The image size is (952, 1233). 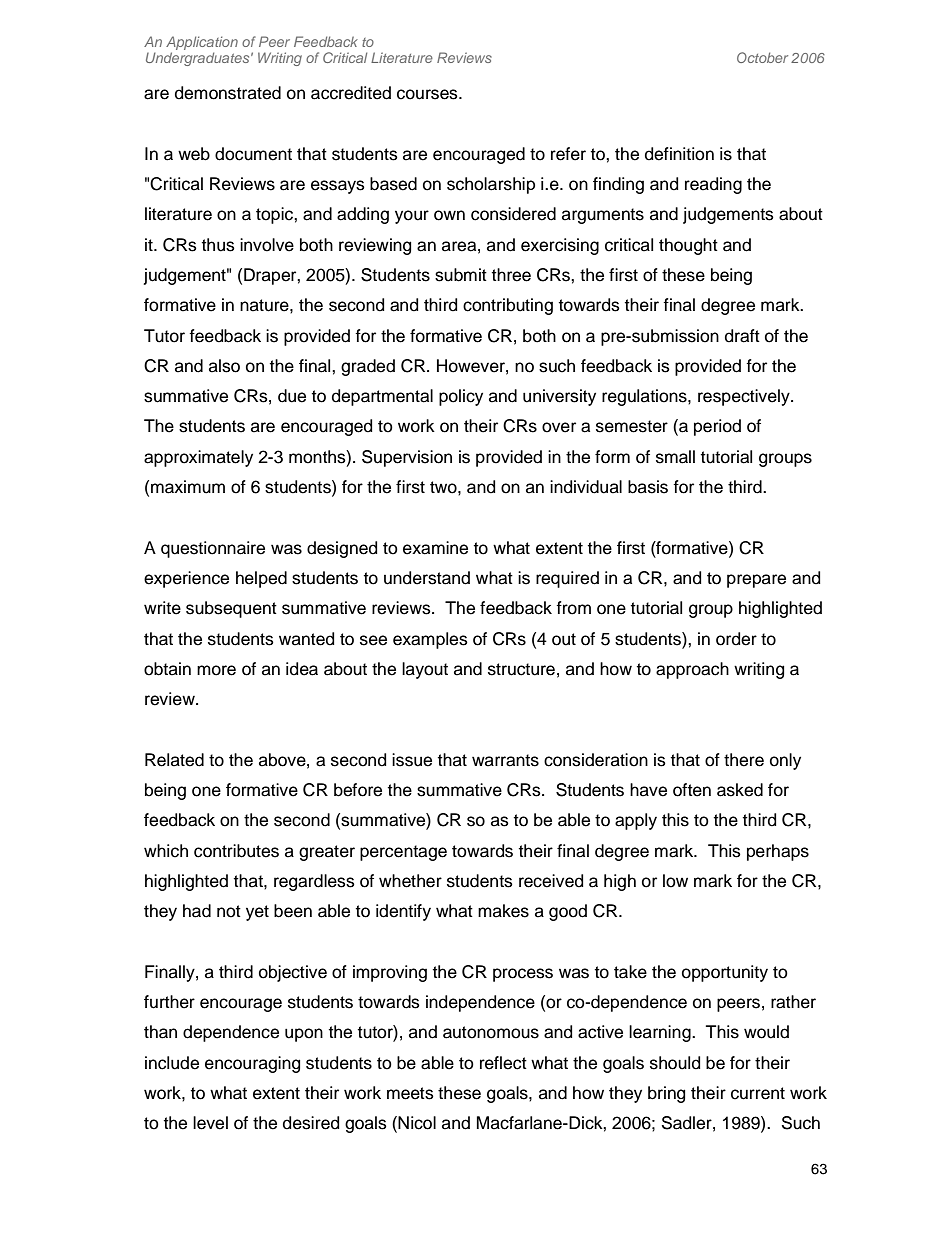 What do you see at coordinates (228, 93) in the image?
I see `demonstrated` at bounding box center [228, 93].
